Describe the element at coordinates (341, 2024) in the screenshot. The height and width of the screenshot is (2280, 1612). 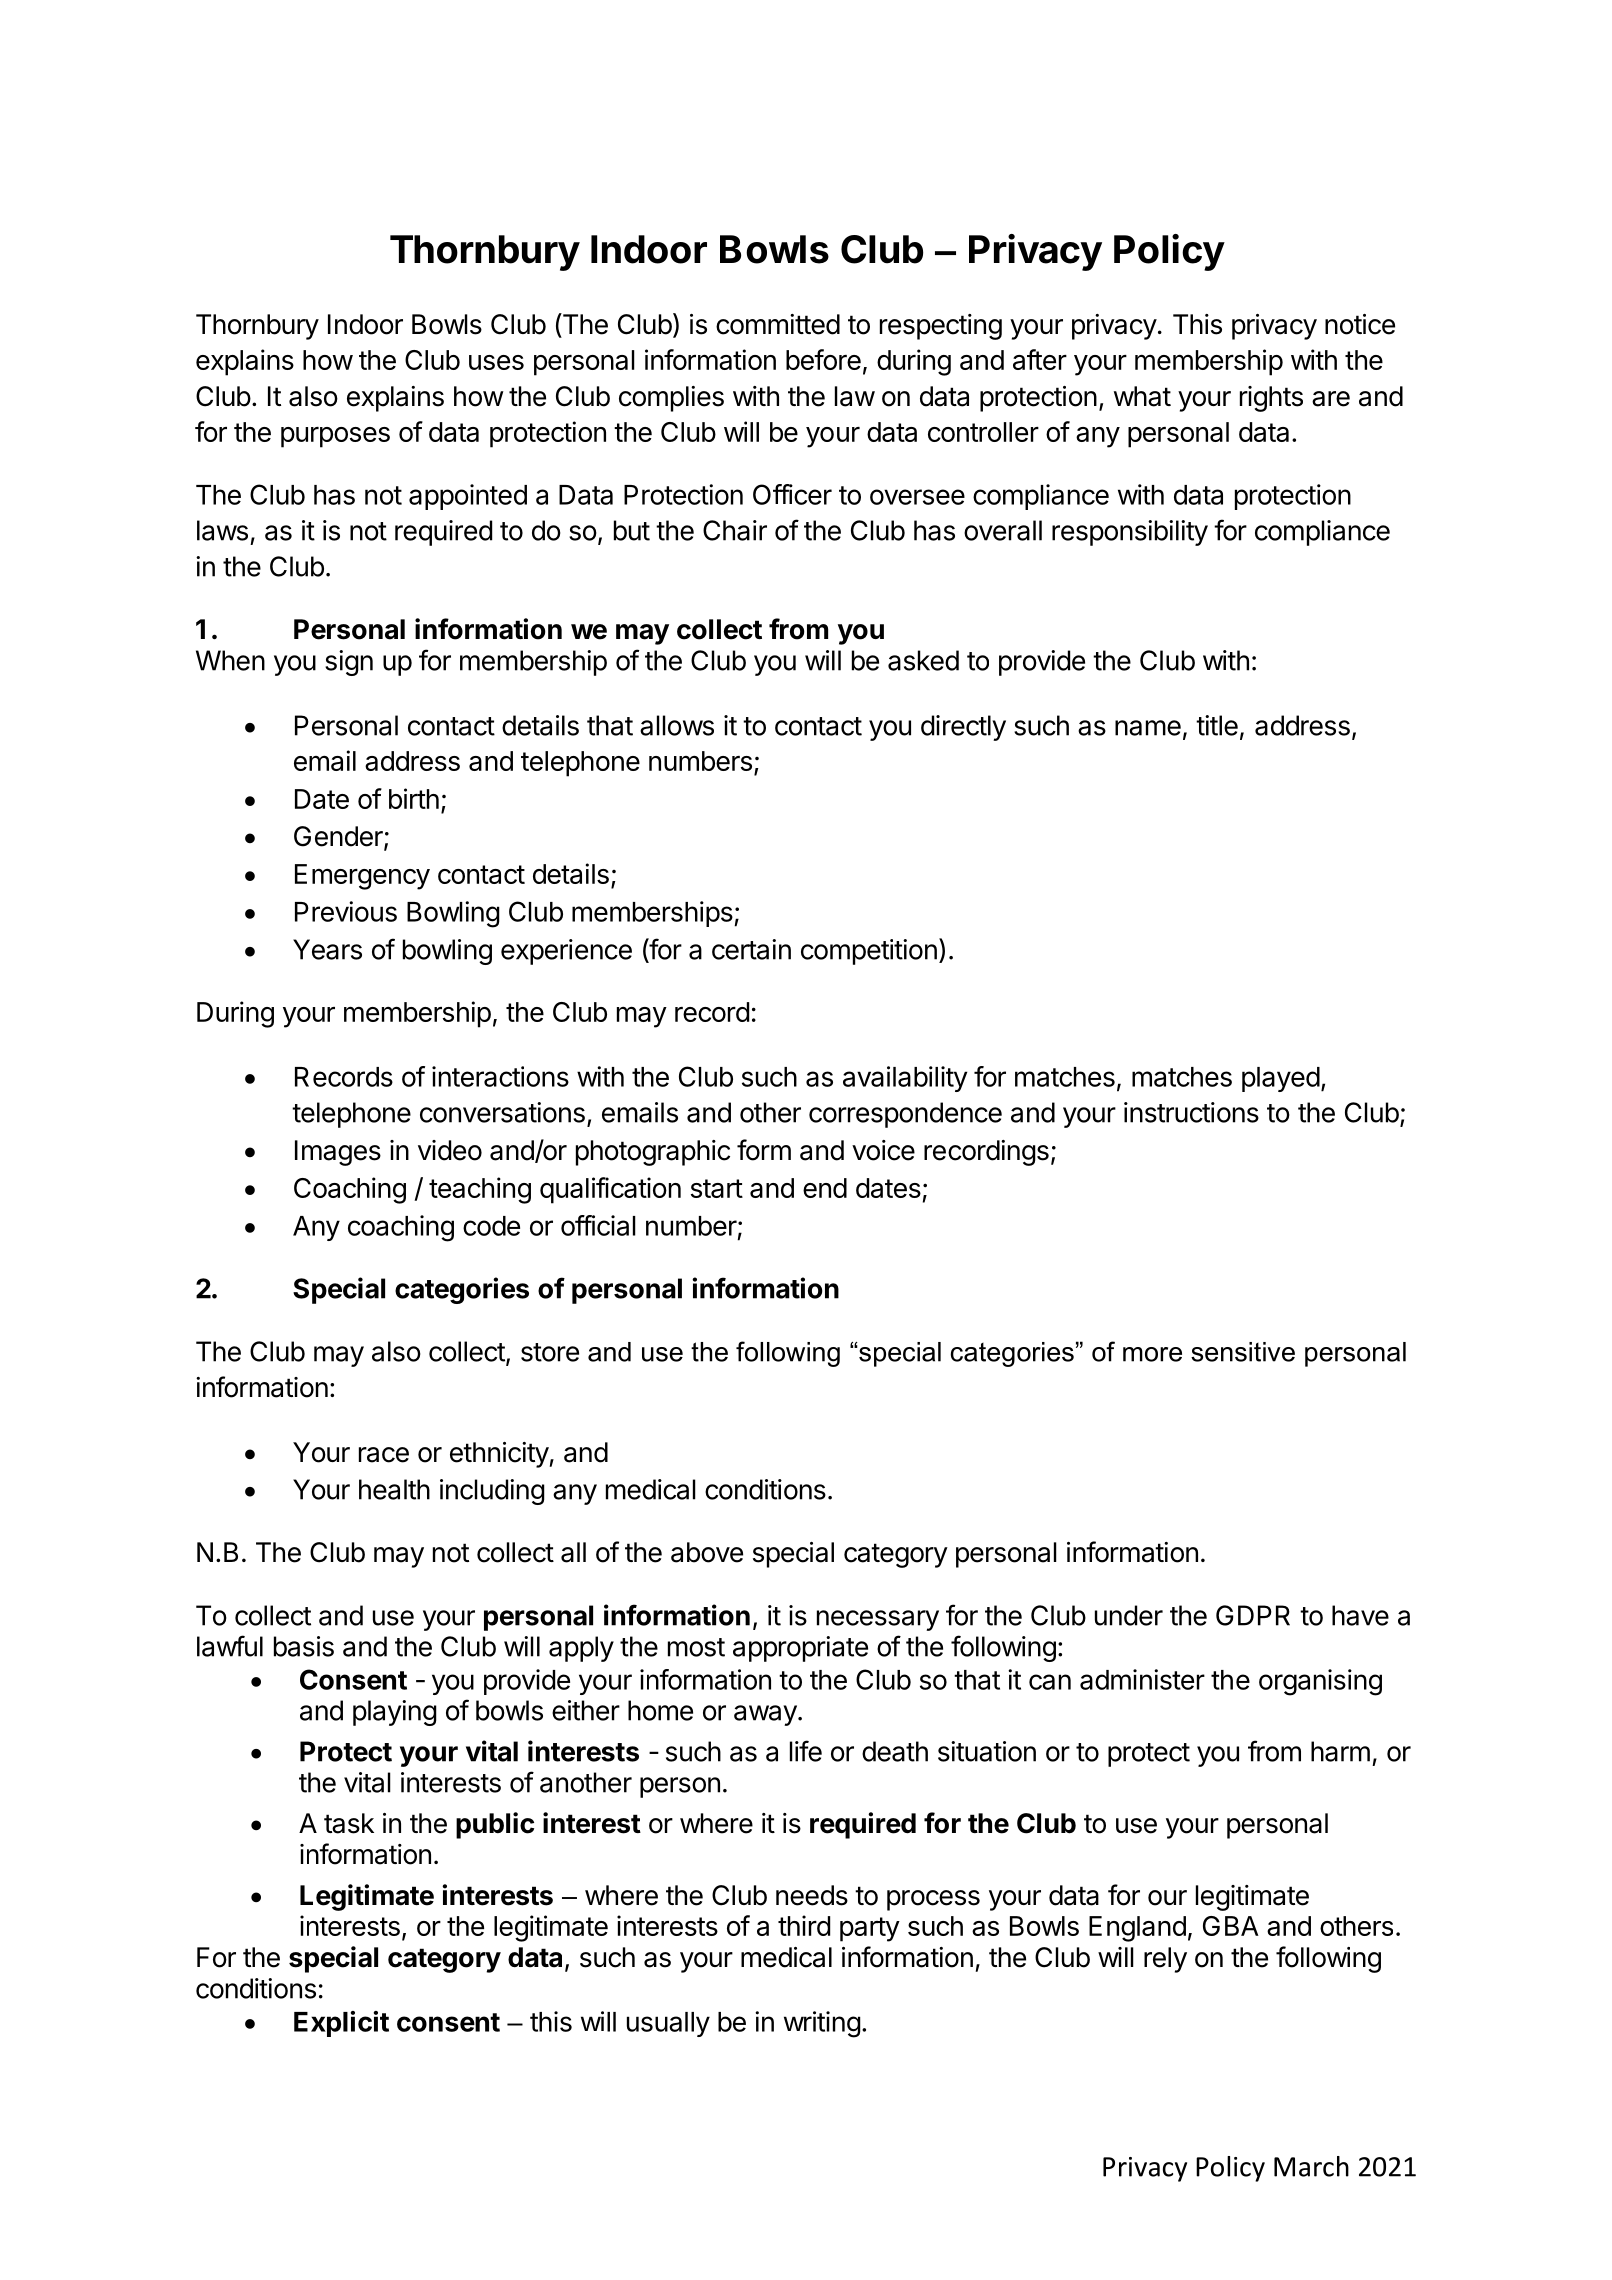
I see `Explicit` at that location.
